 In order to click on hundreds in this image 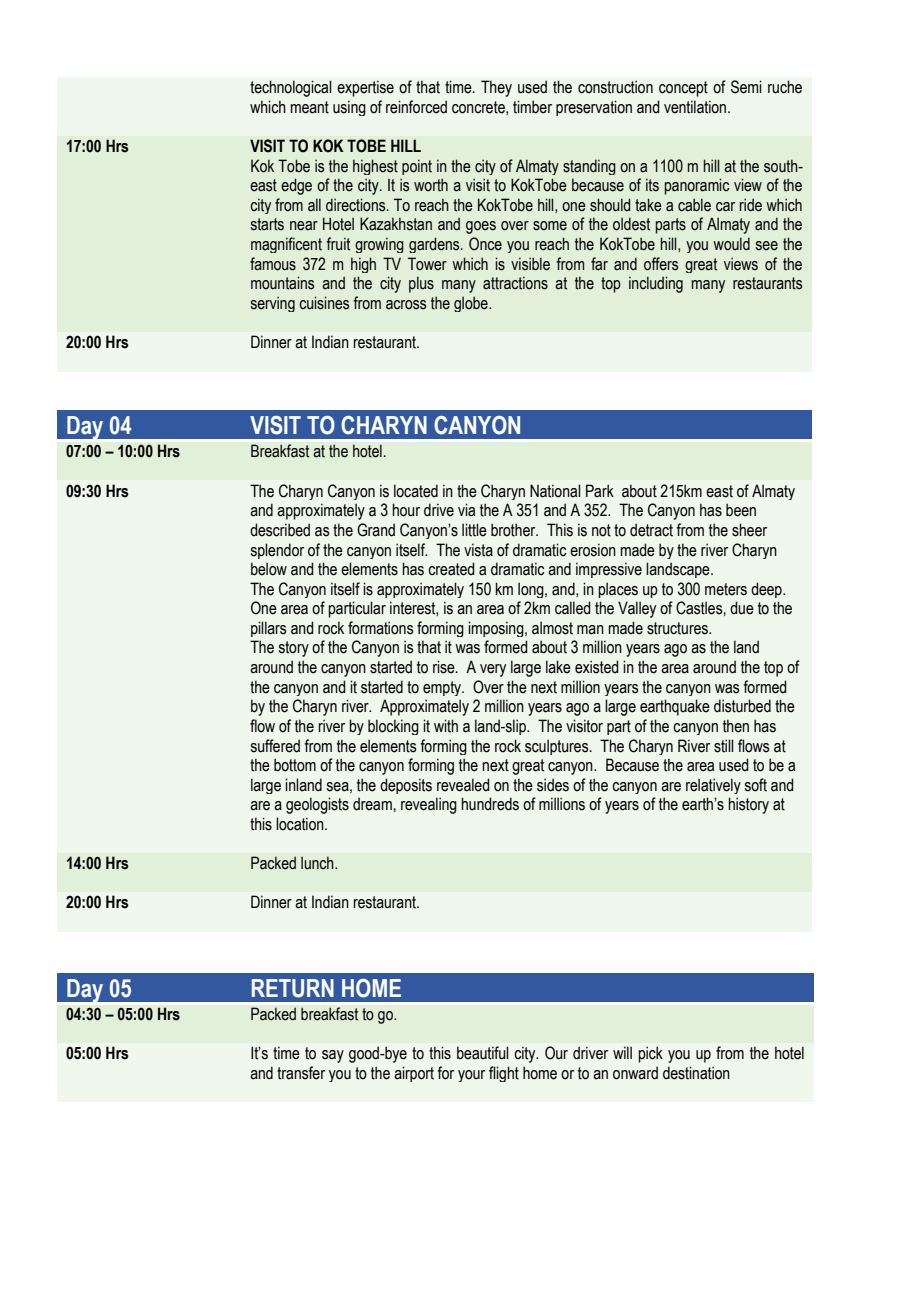, I will do `click(490, 804)`.
